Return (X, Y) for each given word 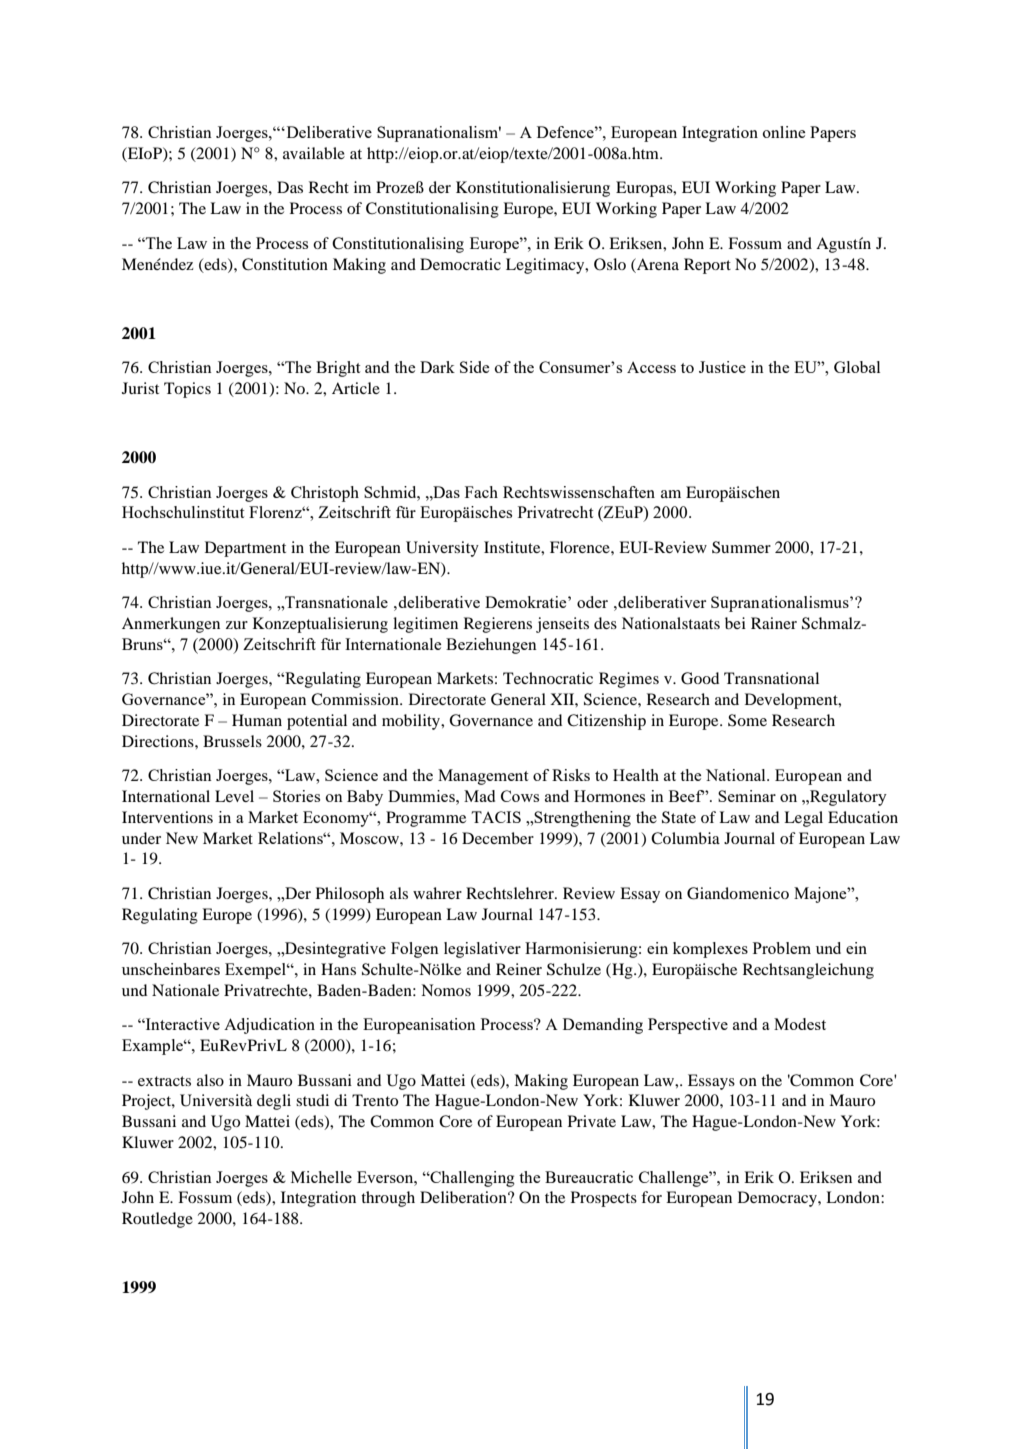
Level (234, 796)
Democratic (460, 264)
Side (474, 367)
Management (483, 777)
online (784, 132)
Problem (782, 948)
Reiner (519, 969)
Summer (741, 547)
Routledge (157, 1220)
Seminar (747, 796)
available (314, 153)
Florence (581, 547)
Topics (187, 390)
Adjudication (269, 1026)
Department (245, 549)
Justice (722, 367)
